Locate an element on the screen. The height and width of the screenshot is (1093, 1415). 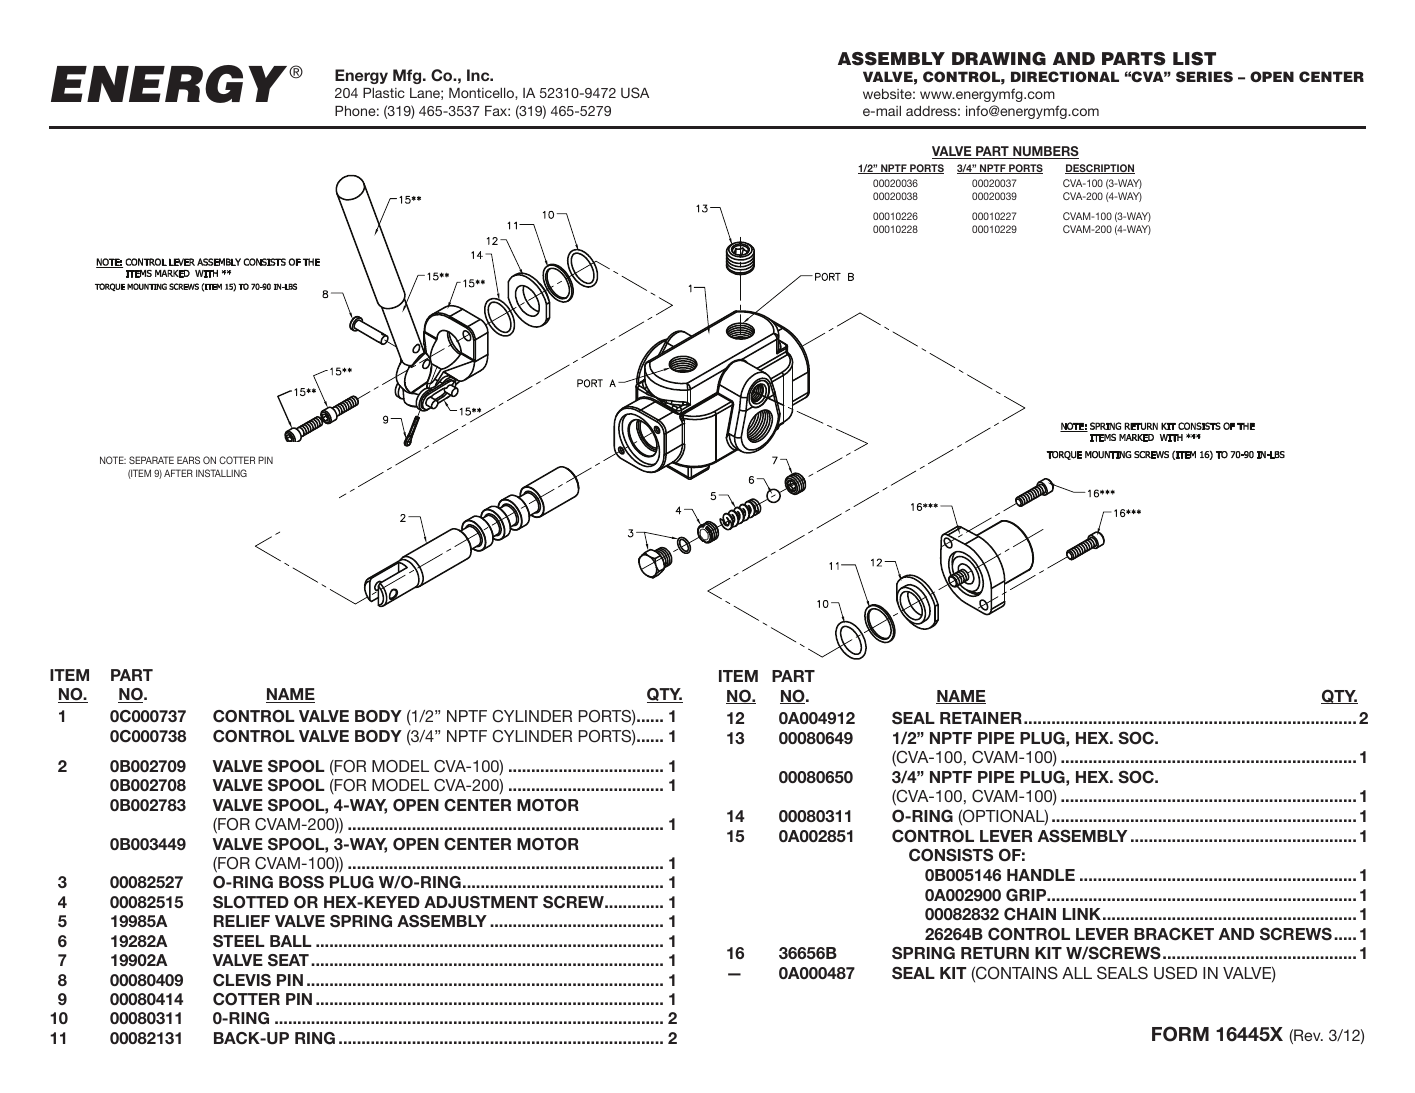
AFTER is located at coordinates (178, 473).
